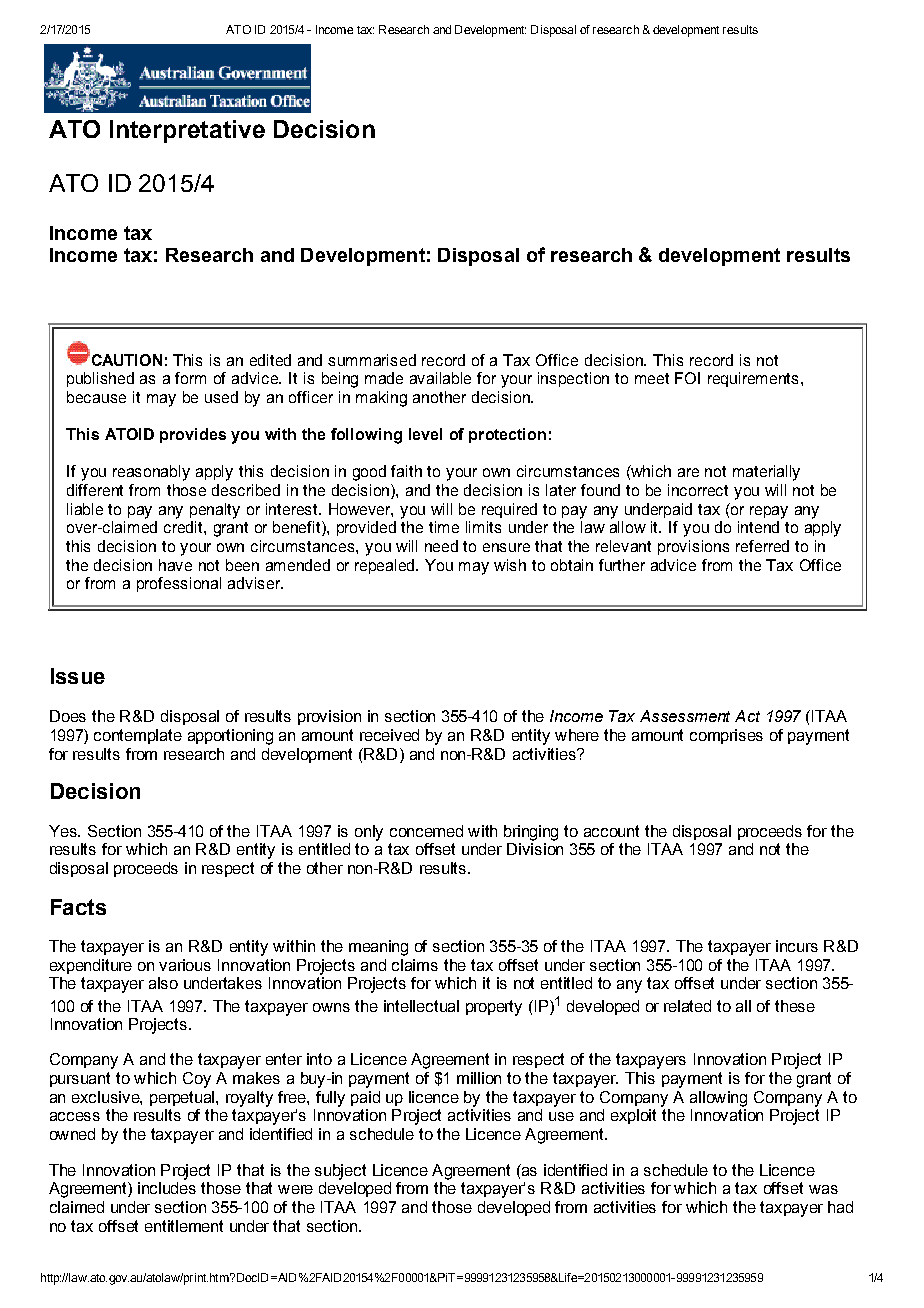 This screenshot has width=924, height=1308. Describe the element at coordinates (175, 565) in the screenshot. I see `have` at that location.
